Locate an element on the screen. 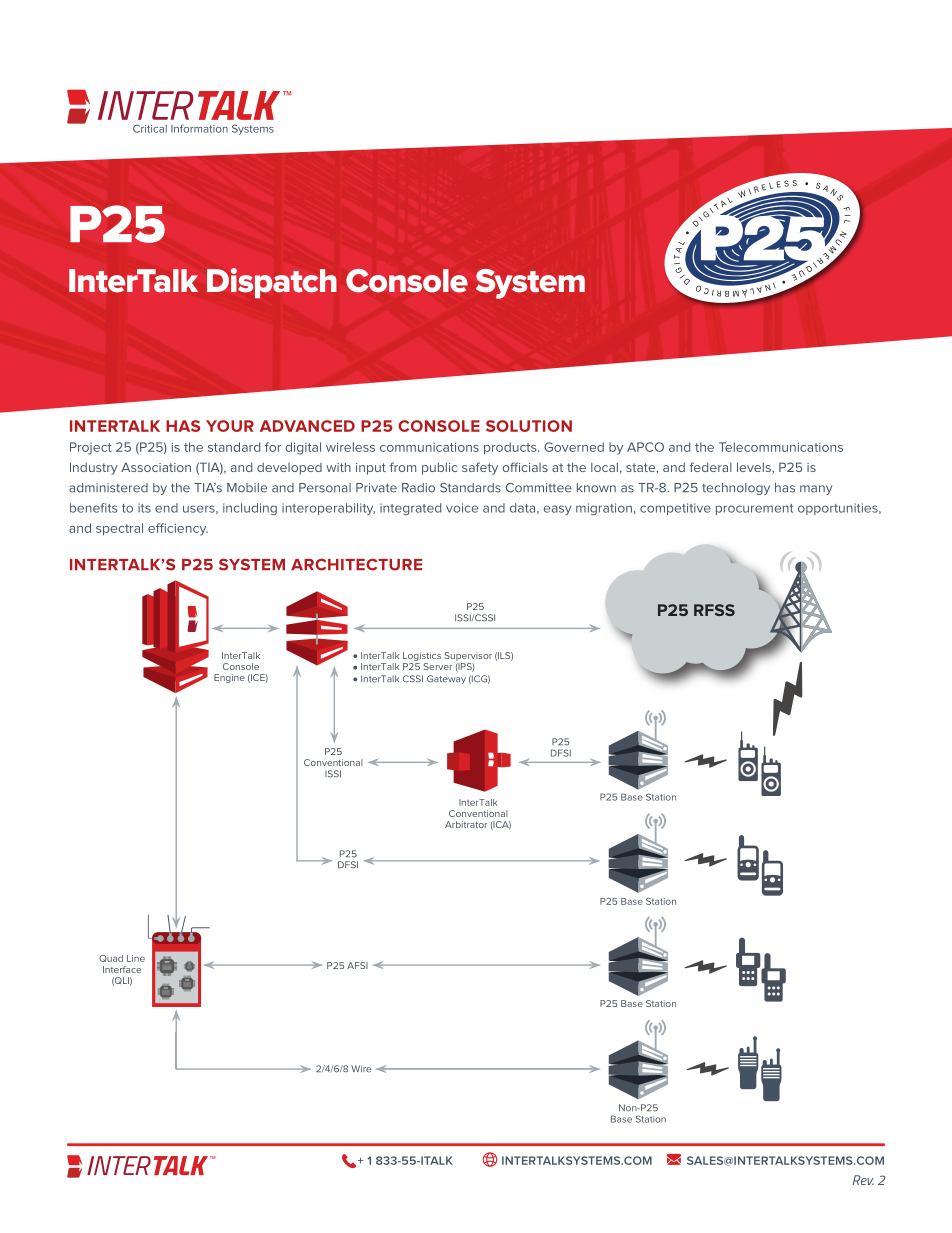  Line is located at coordinates (136, 958).
